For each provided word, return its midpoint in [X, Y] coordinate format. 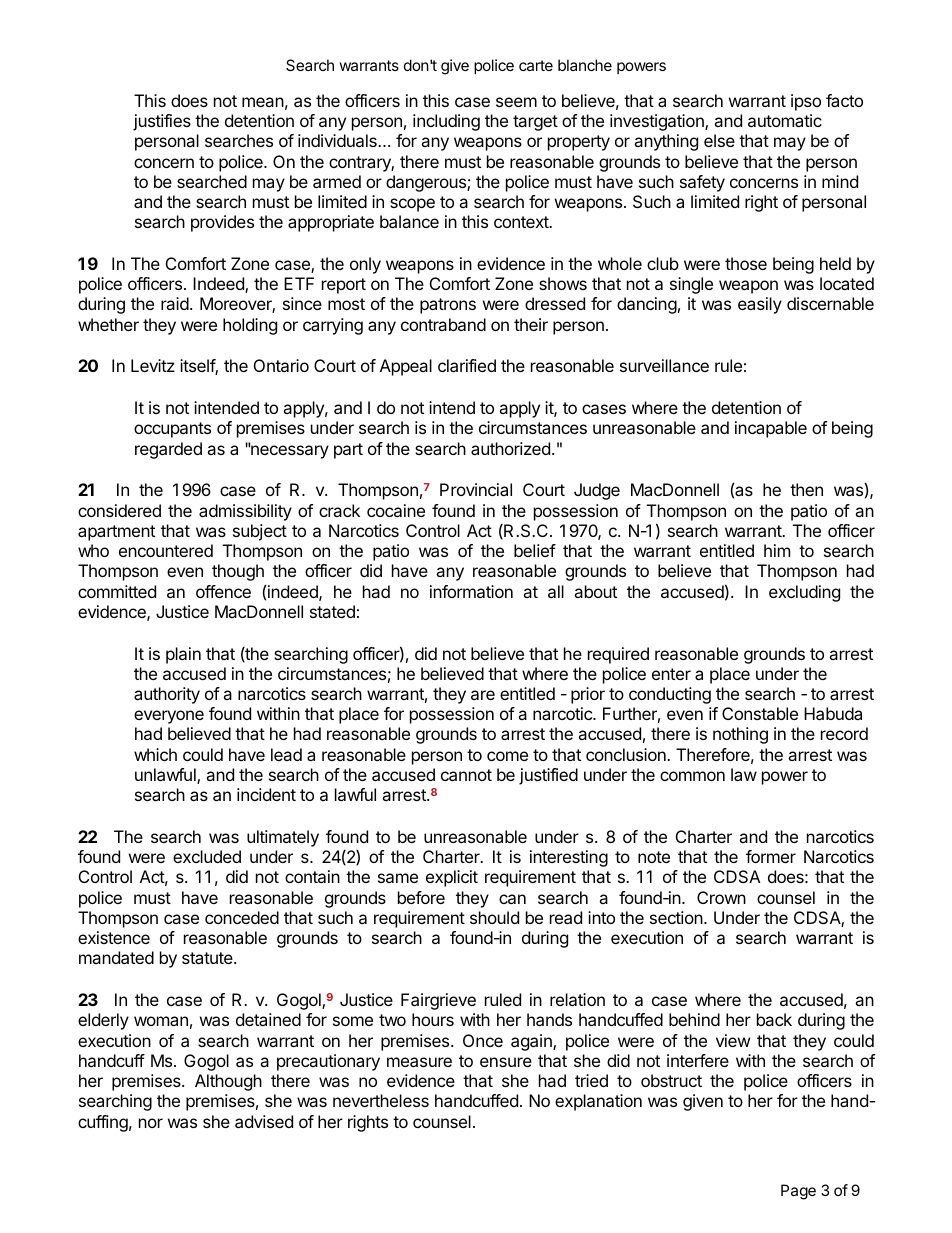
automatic [785, 120]
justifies [162, 122]
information [471, 591]
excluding [804, 593]
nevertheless [381, 1100]
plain [183, 655]
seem [516, 102]
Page [798, 1192]
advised [264, 1121]
